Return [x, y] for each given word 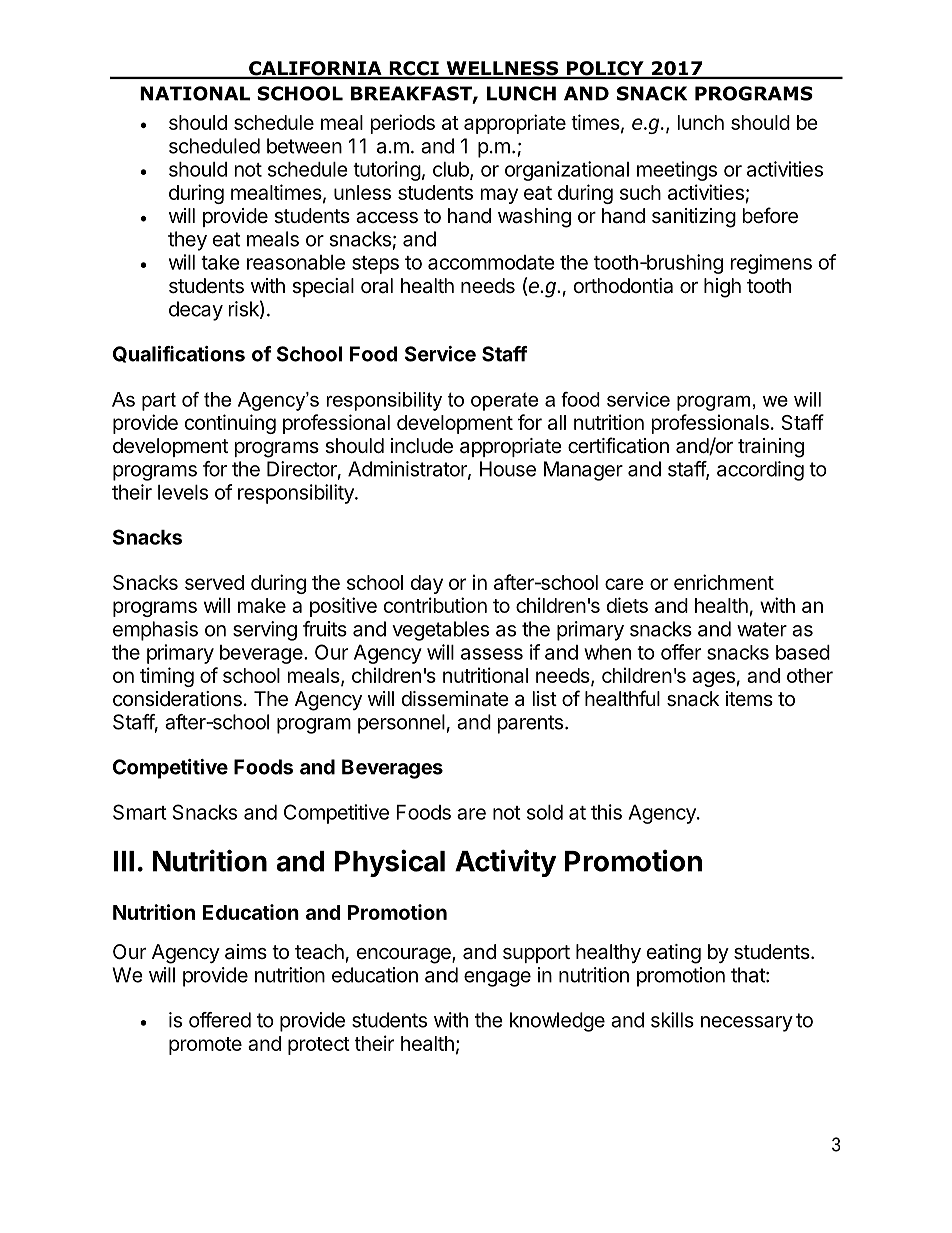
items [749, 698]
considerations [177, 699]
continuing [230, 424]
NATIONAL [195, 93]
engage [497, 979]
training [771, 448]
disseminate [455, 699]
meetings [677, 171]
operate [504, 401]
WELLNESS [502, 69]
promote [205, 1046]
